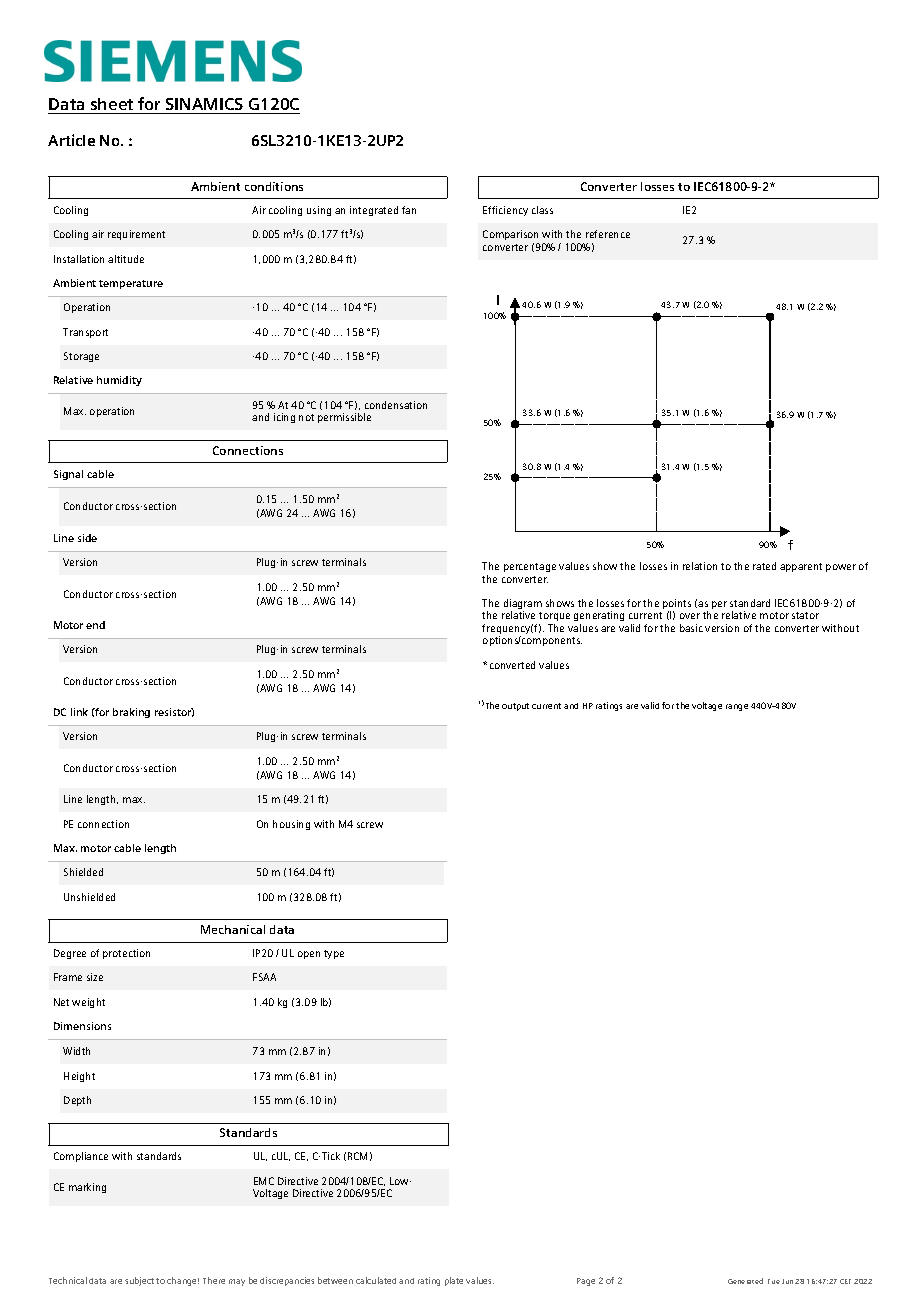 This screenshot has width=924, height=1308. What do you see at coordinates (737, 707) in the screenshot?
I see `range` at bounding box center [737, 707].
